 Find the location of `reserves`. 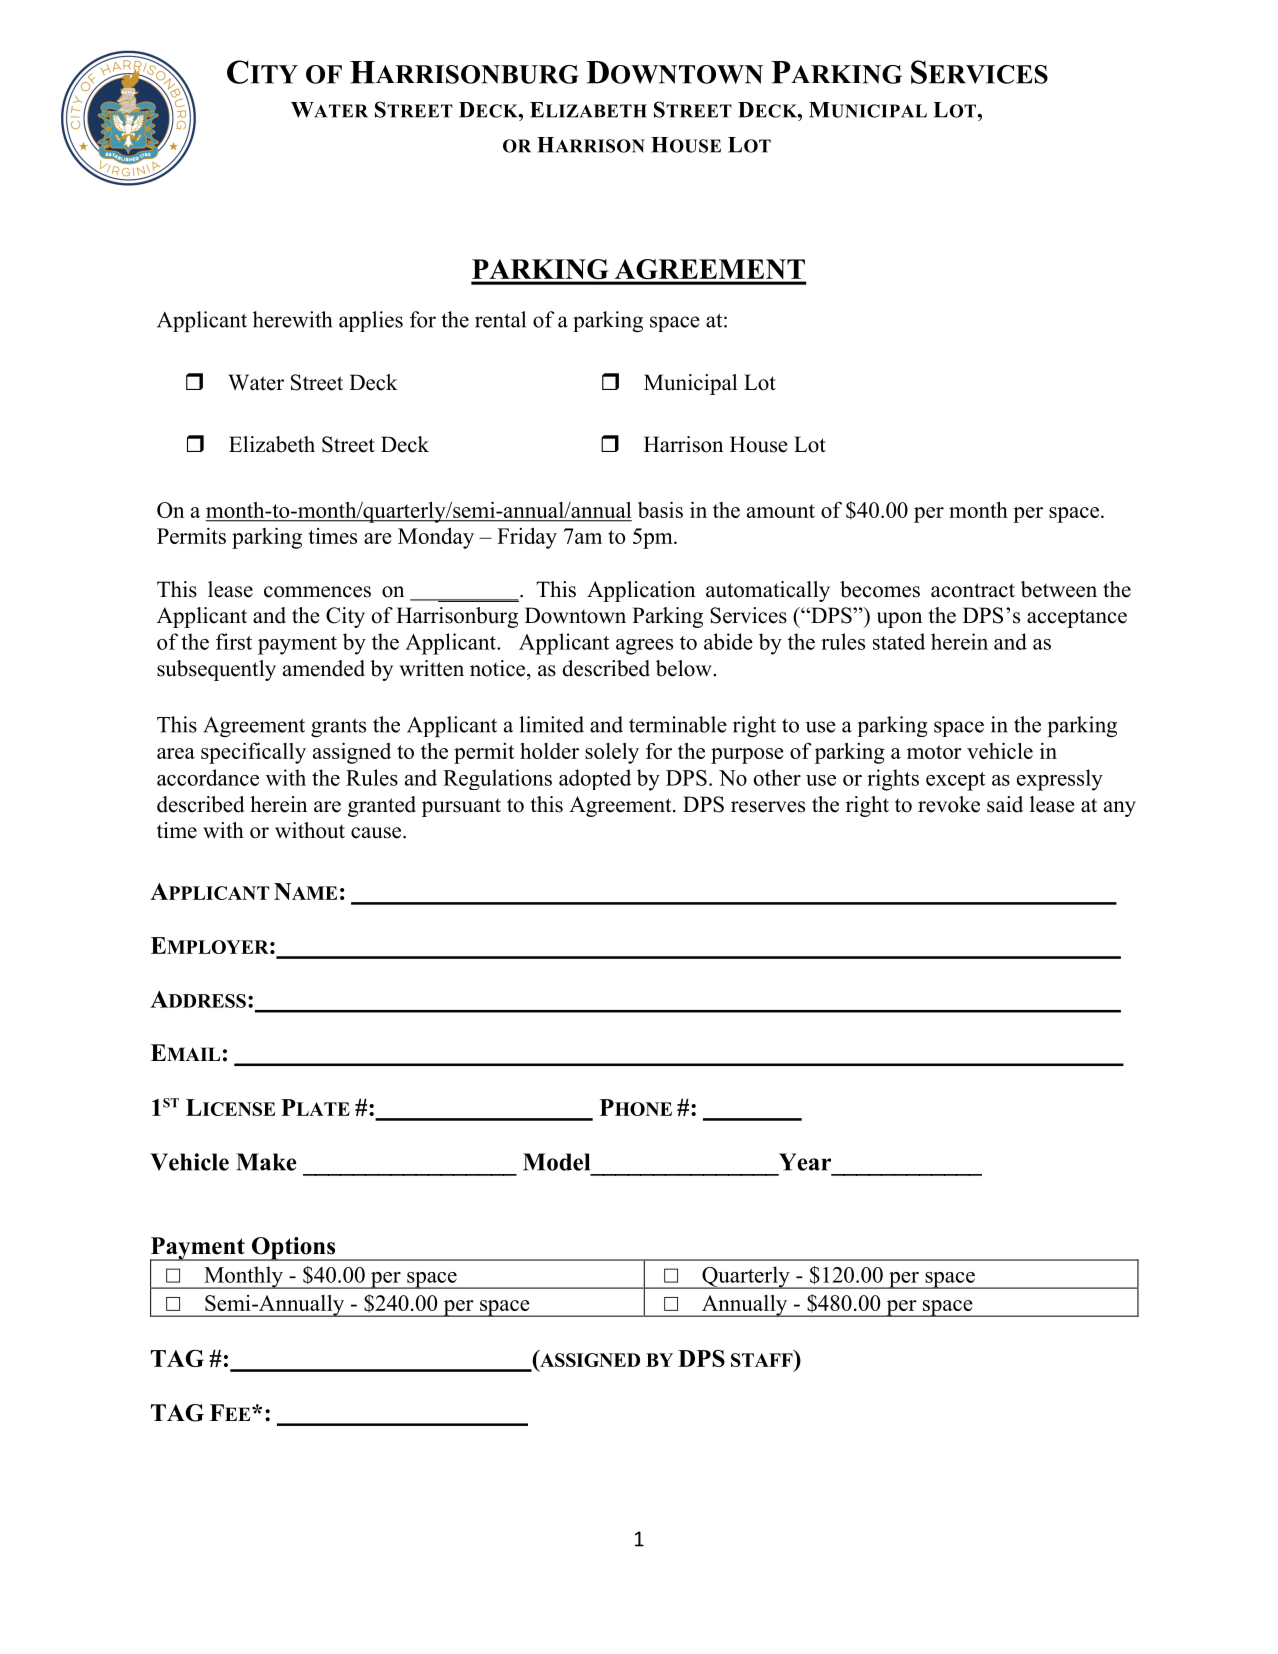

reserves is located at coordinates (768, 807).
